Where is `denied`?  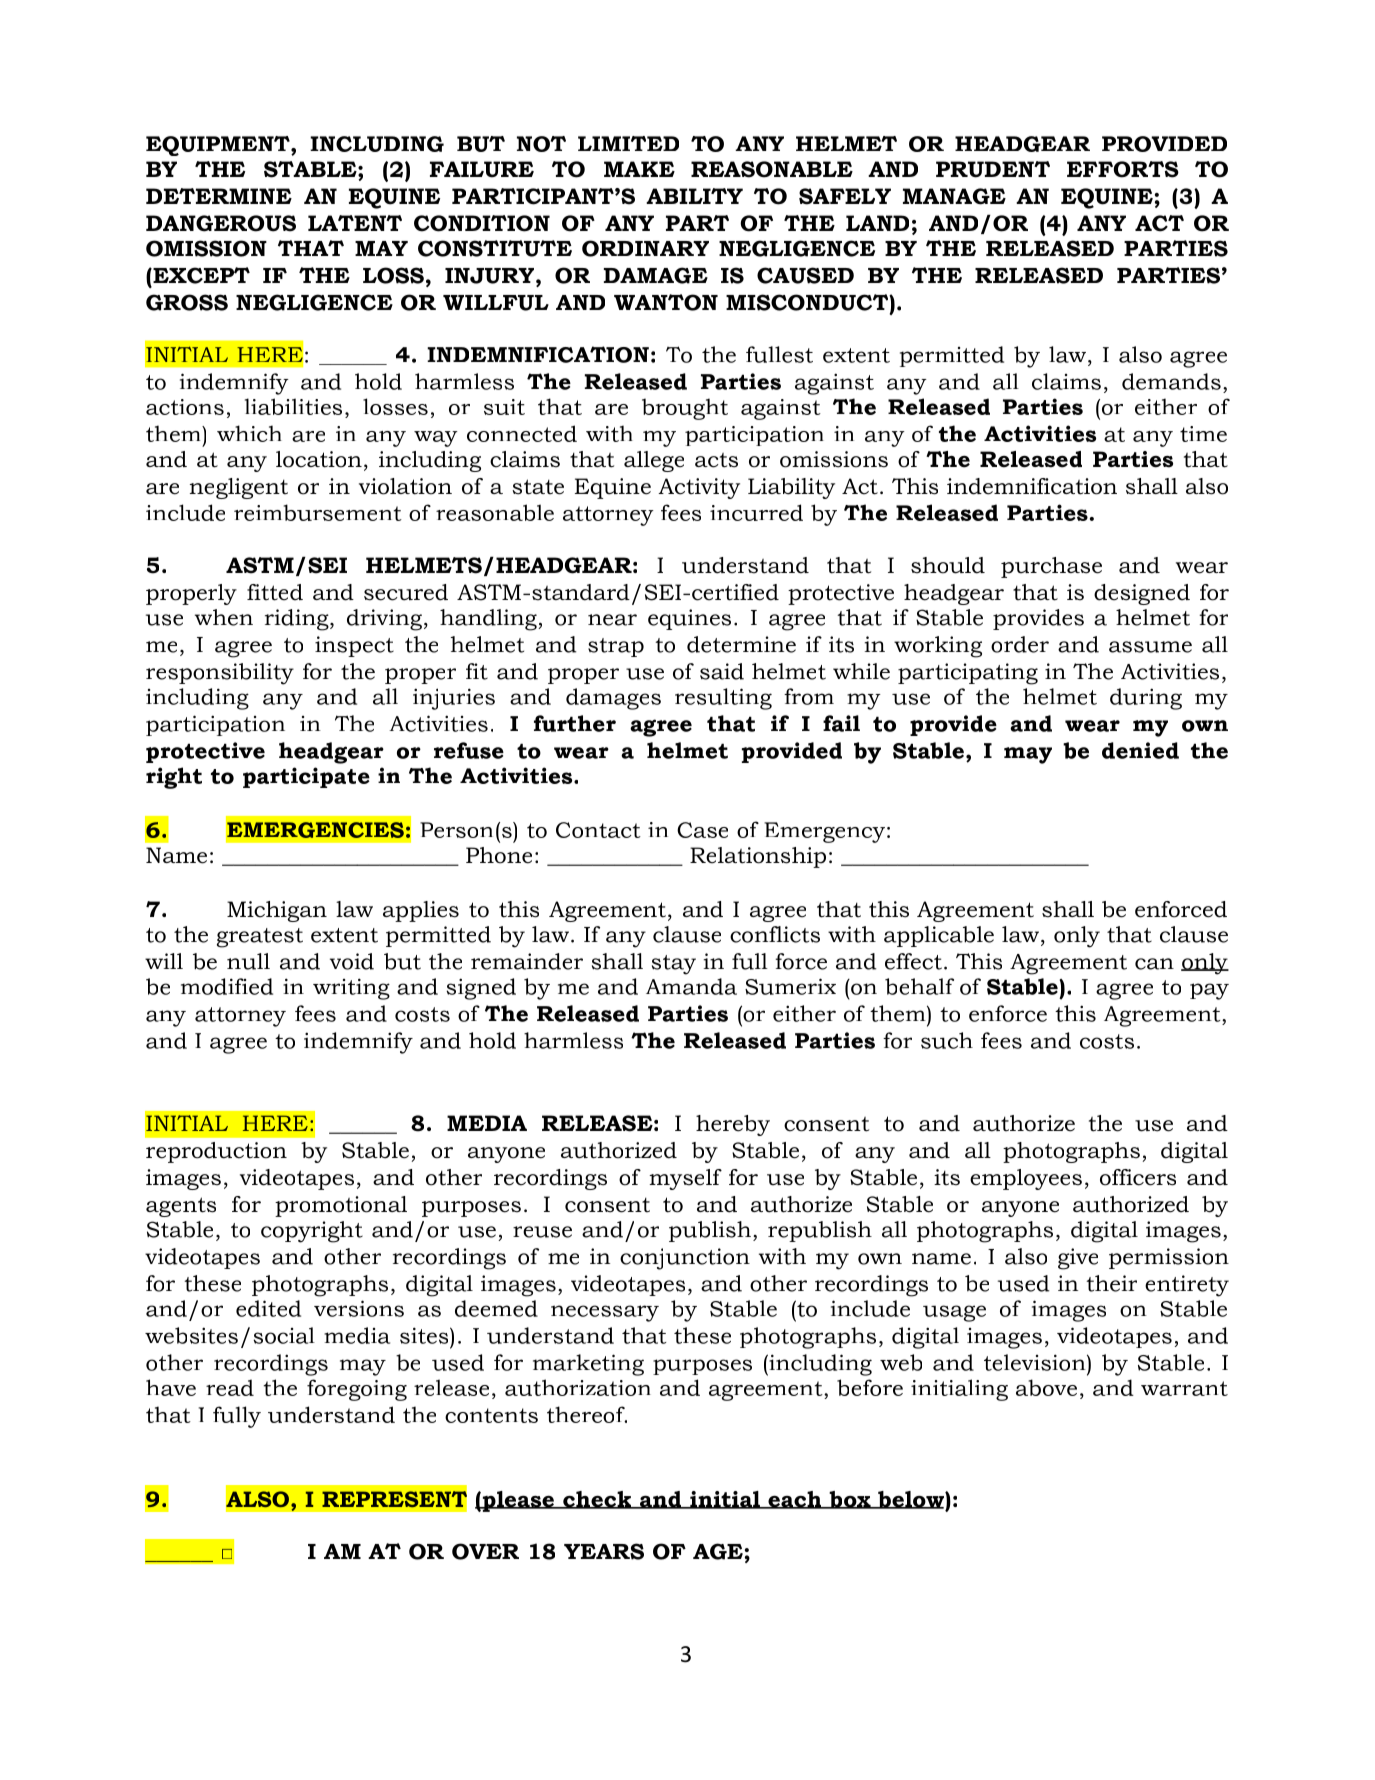
denied is located at coordinates (1140, 750).
